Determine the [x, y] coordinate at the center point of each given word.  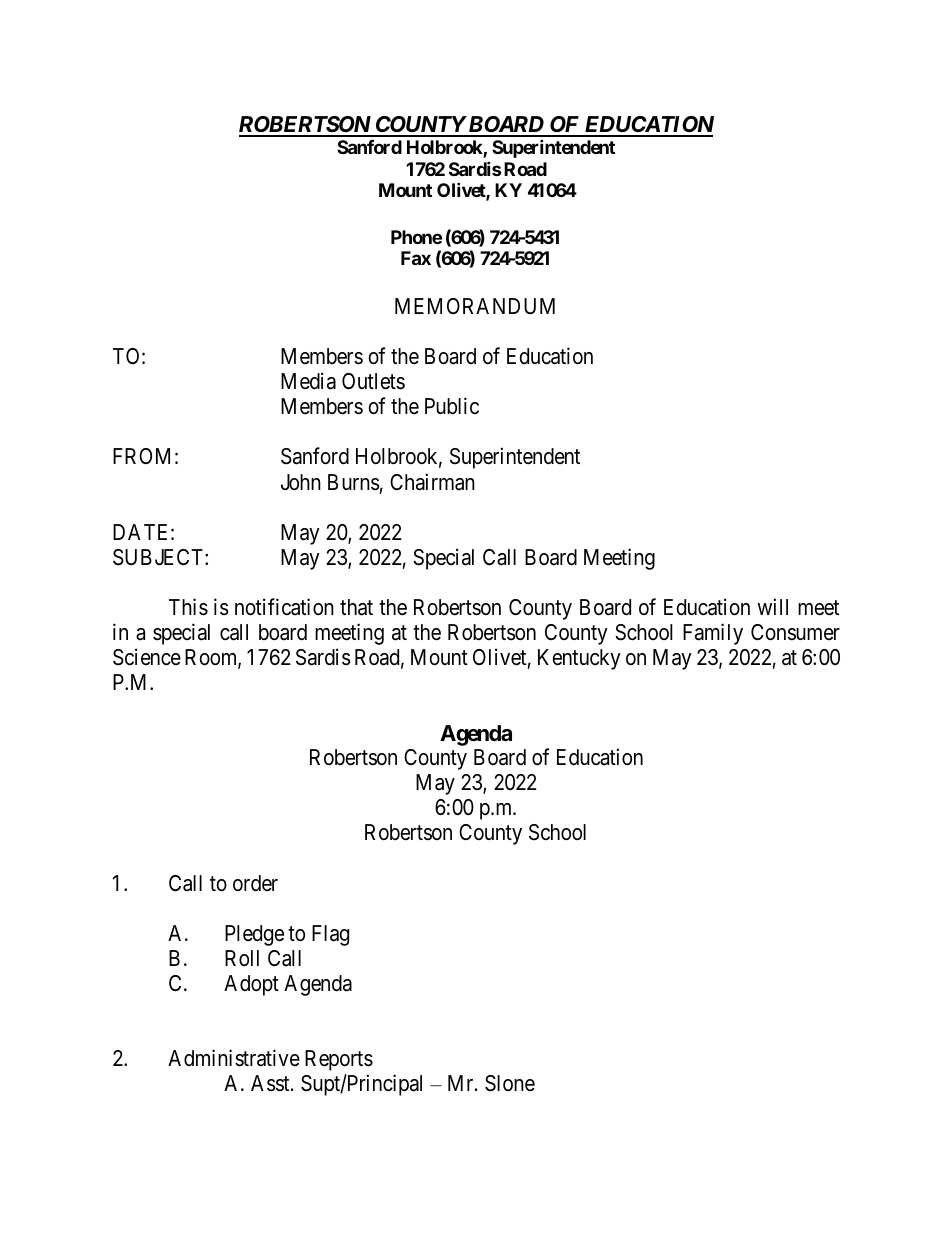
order [255, 883]
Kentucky [579, 659]
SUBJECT [159, 557]
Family [713, 634]
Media [308, 381]
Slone [510, 1083]
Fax [416, 258]
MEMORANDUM [475, 306]
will [772, 606]
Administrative [234, 1058]
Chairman [432, 482]
